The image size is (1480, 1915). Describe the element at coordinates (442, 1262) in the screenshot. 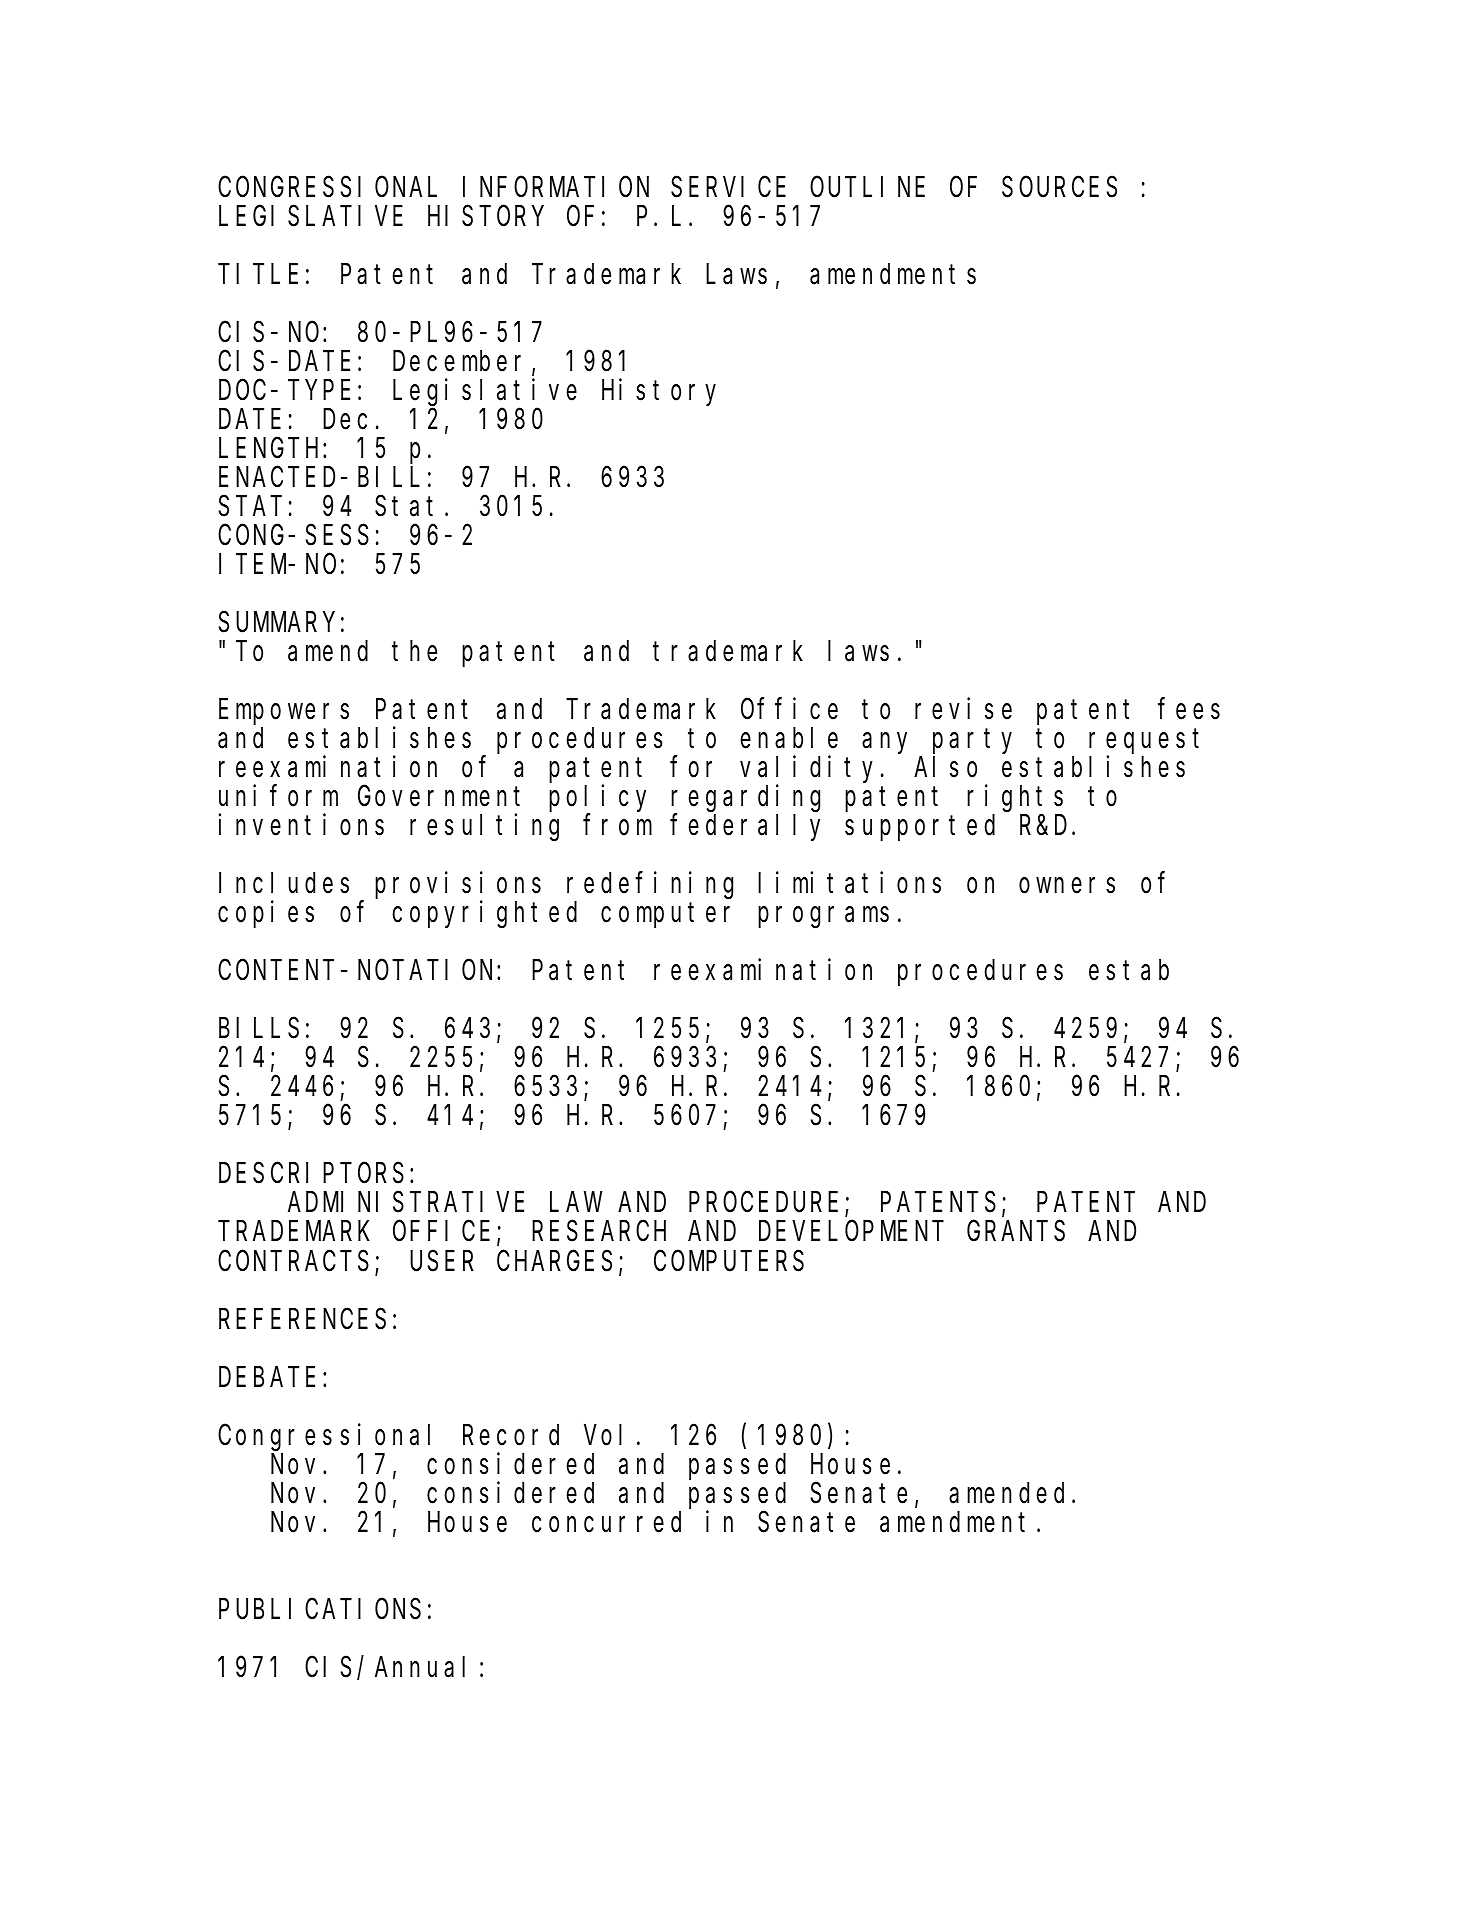

I see `USER` at that location.
